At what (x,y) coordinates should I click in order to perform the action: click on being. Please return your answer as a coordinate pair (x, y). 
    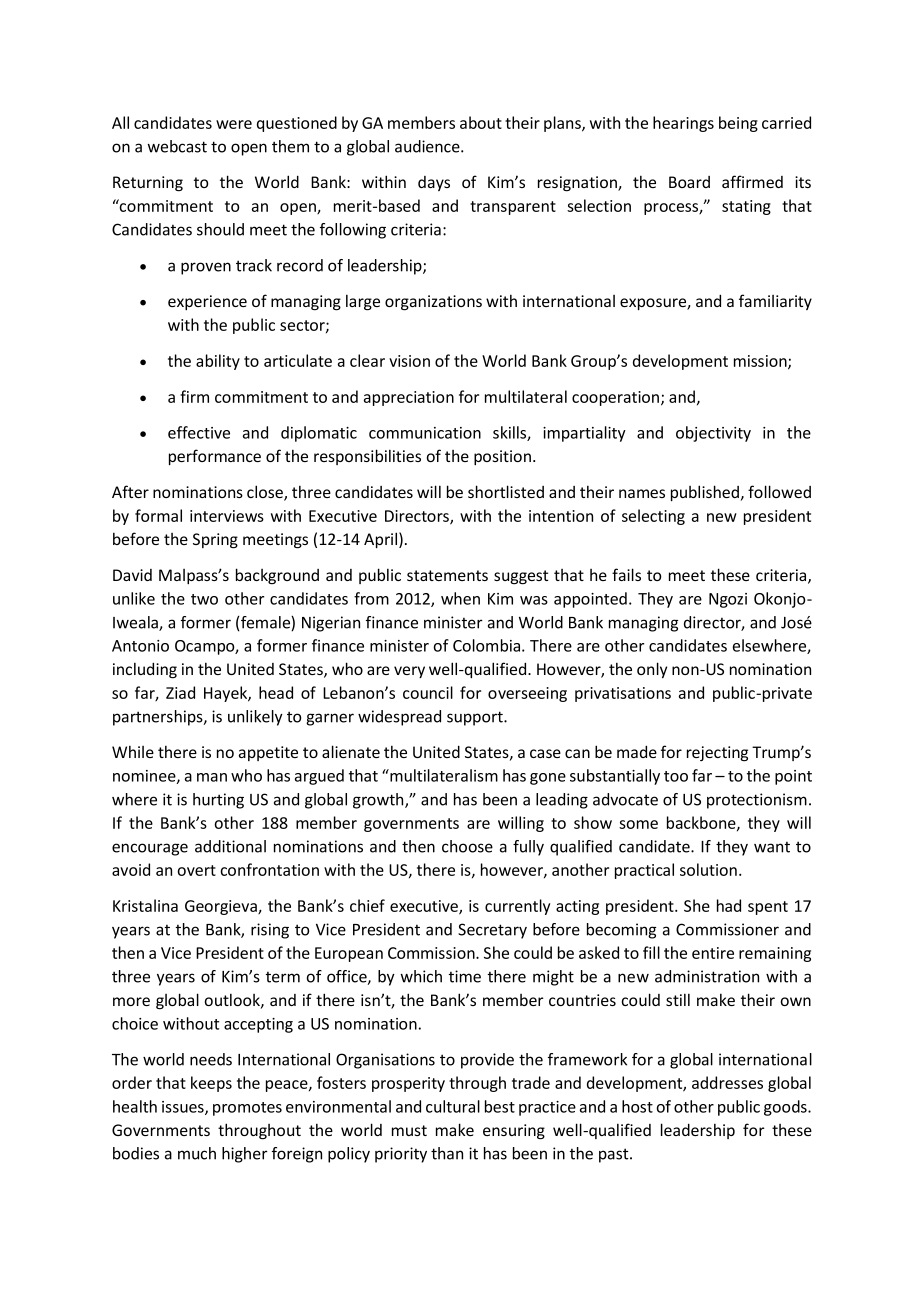
    Looking at the image, I should click on (738, 124).
